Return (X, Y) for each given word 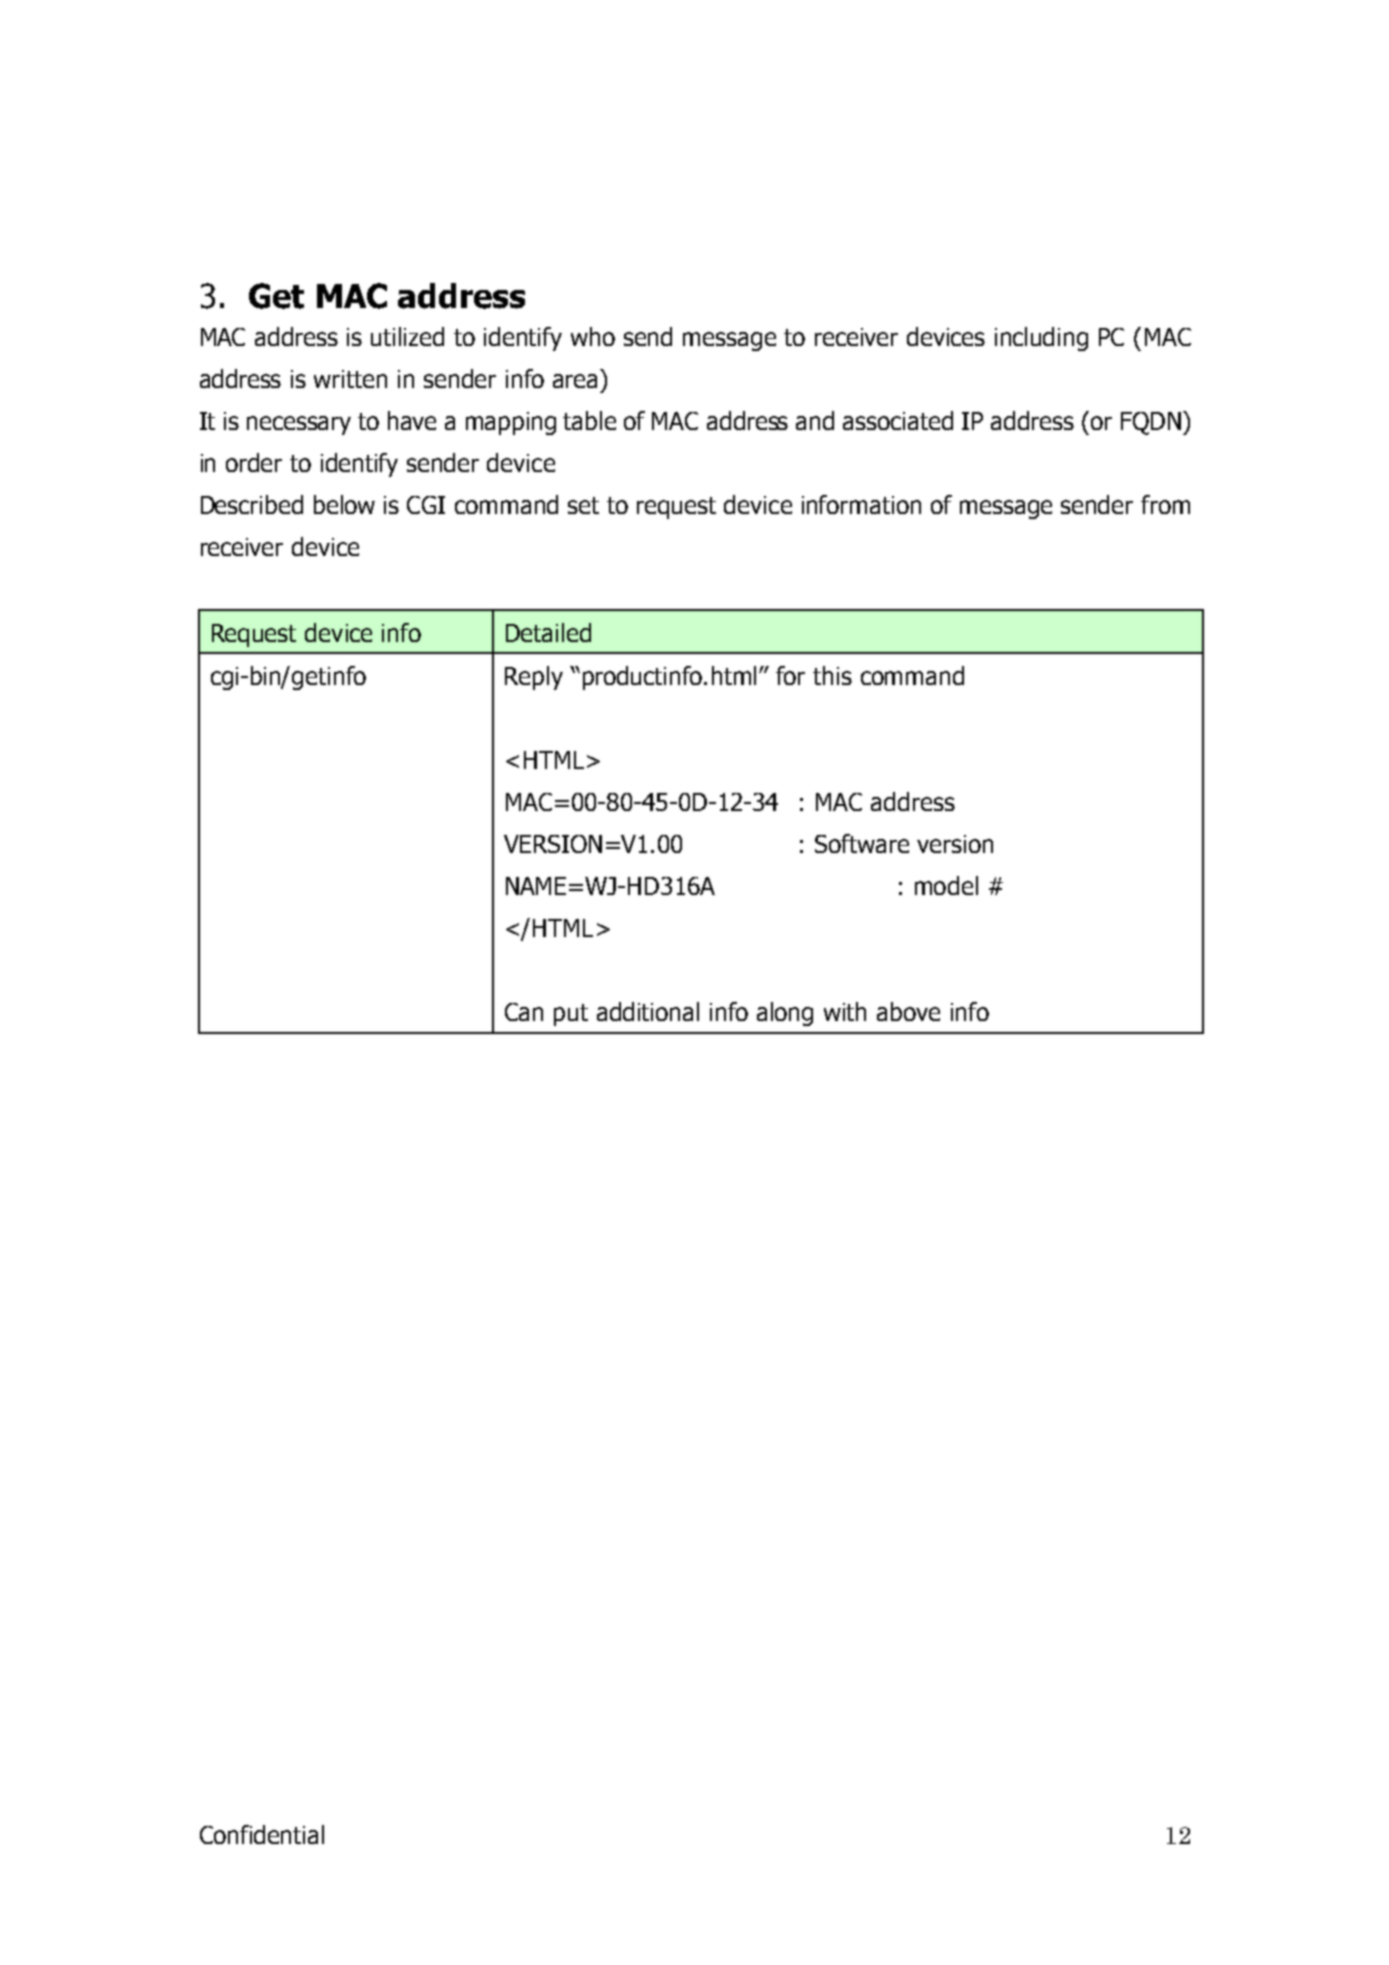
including (1041, 339)
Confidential (262, 1834)
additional (648, 1011)
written (350, 379)
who (593, 336)
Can (524, 1012)
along (785, 1014)
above (908, 1011)
